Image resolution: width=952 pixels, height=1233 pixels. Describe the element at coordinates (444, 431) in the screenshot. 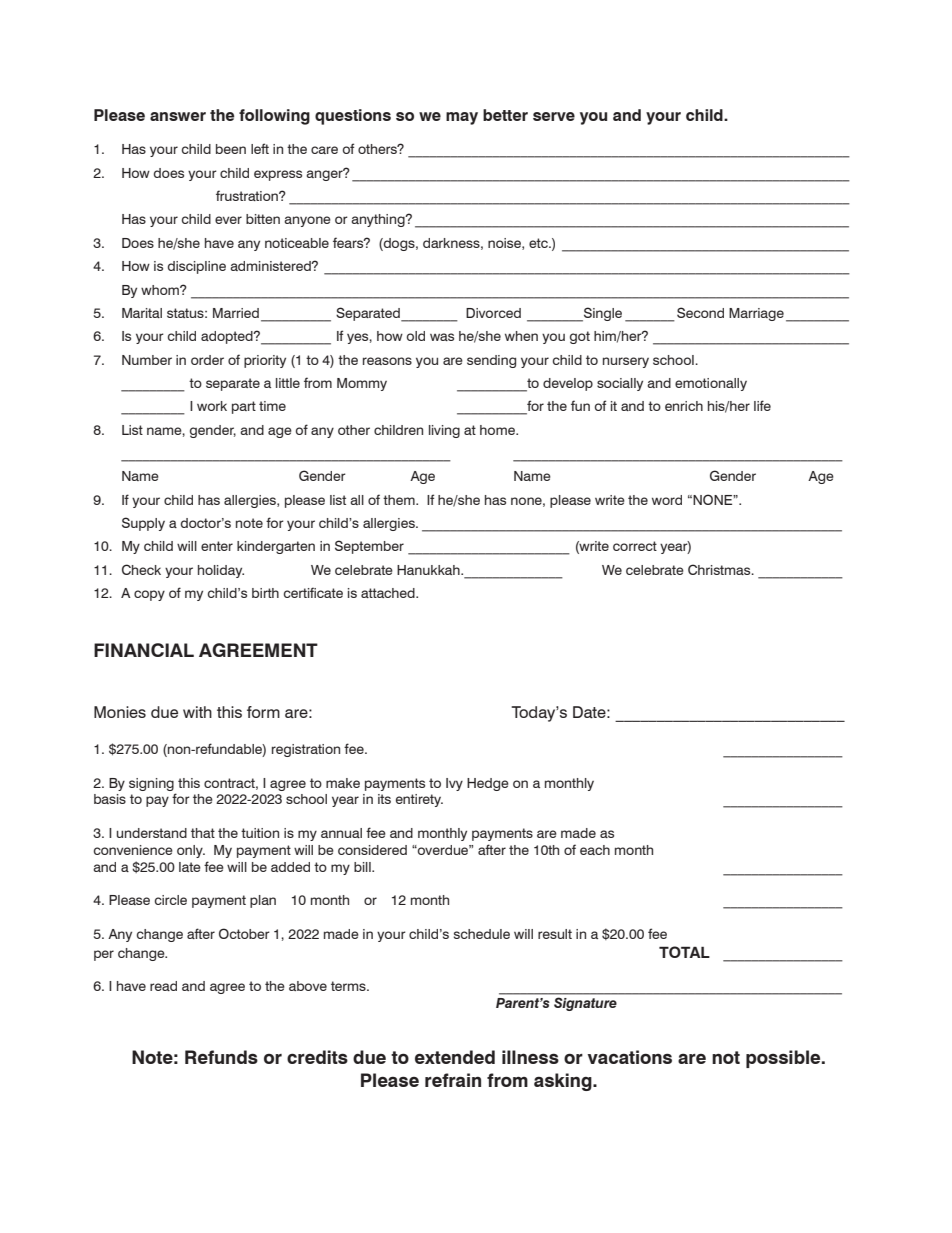

I see `living` at that location.
